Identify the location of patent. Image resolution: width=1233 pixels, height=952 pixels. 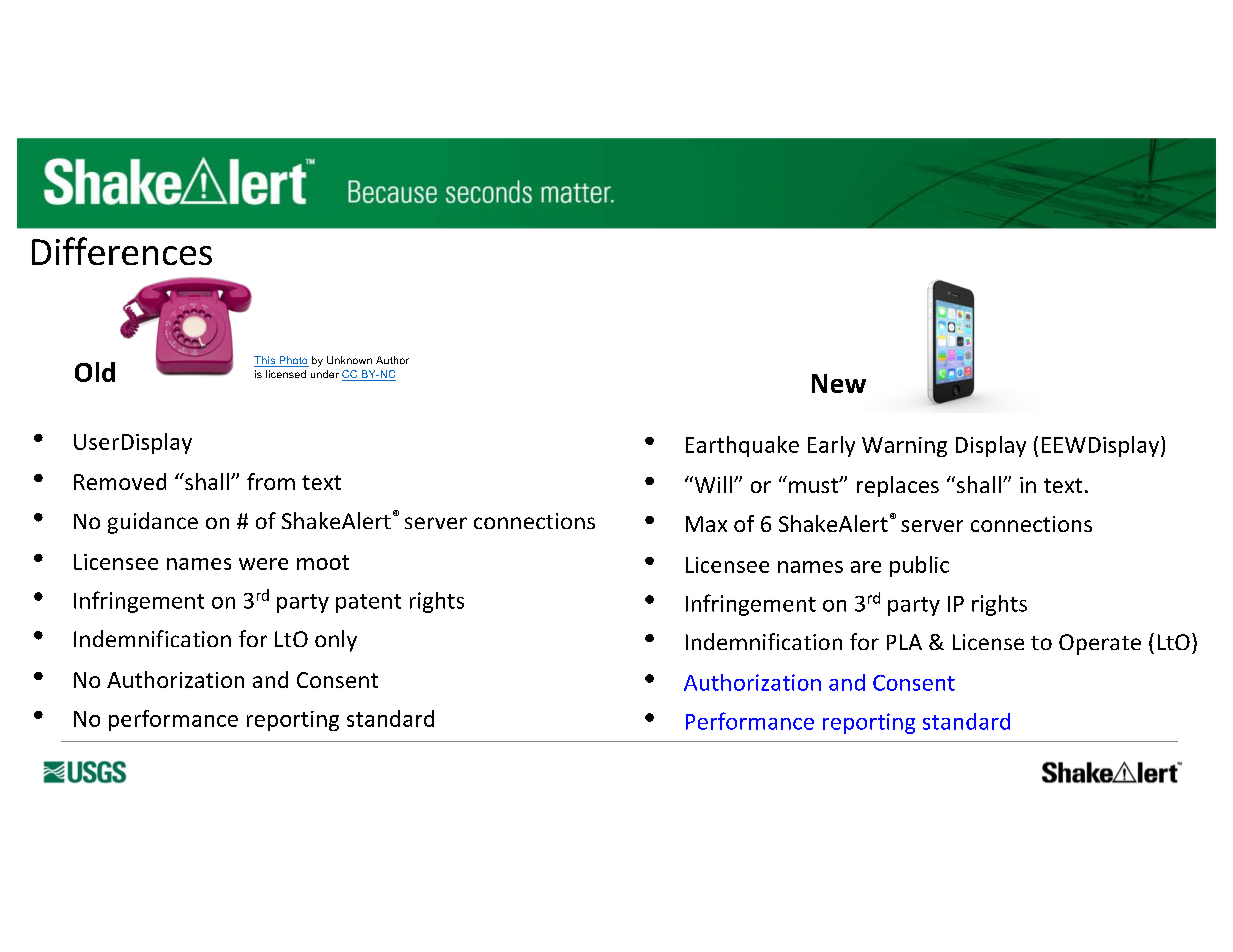
(368, 603).
